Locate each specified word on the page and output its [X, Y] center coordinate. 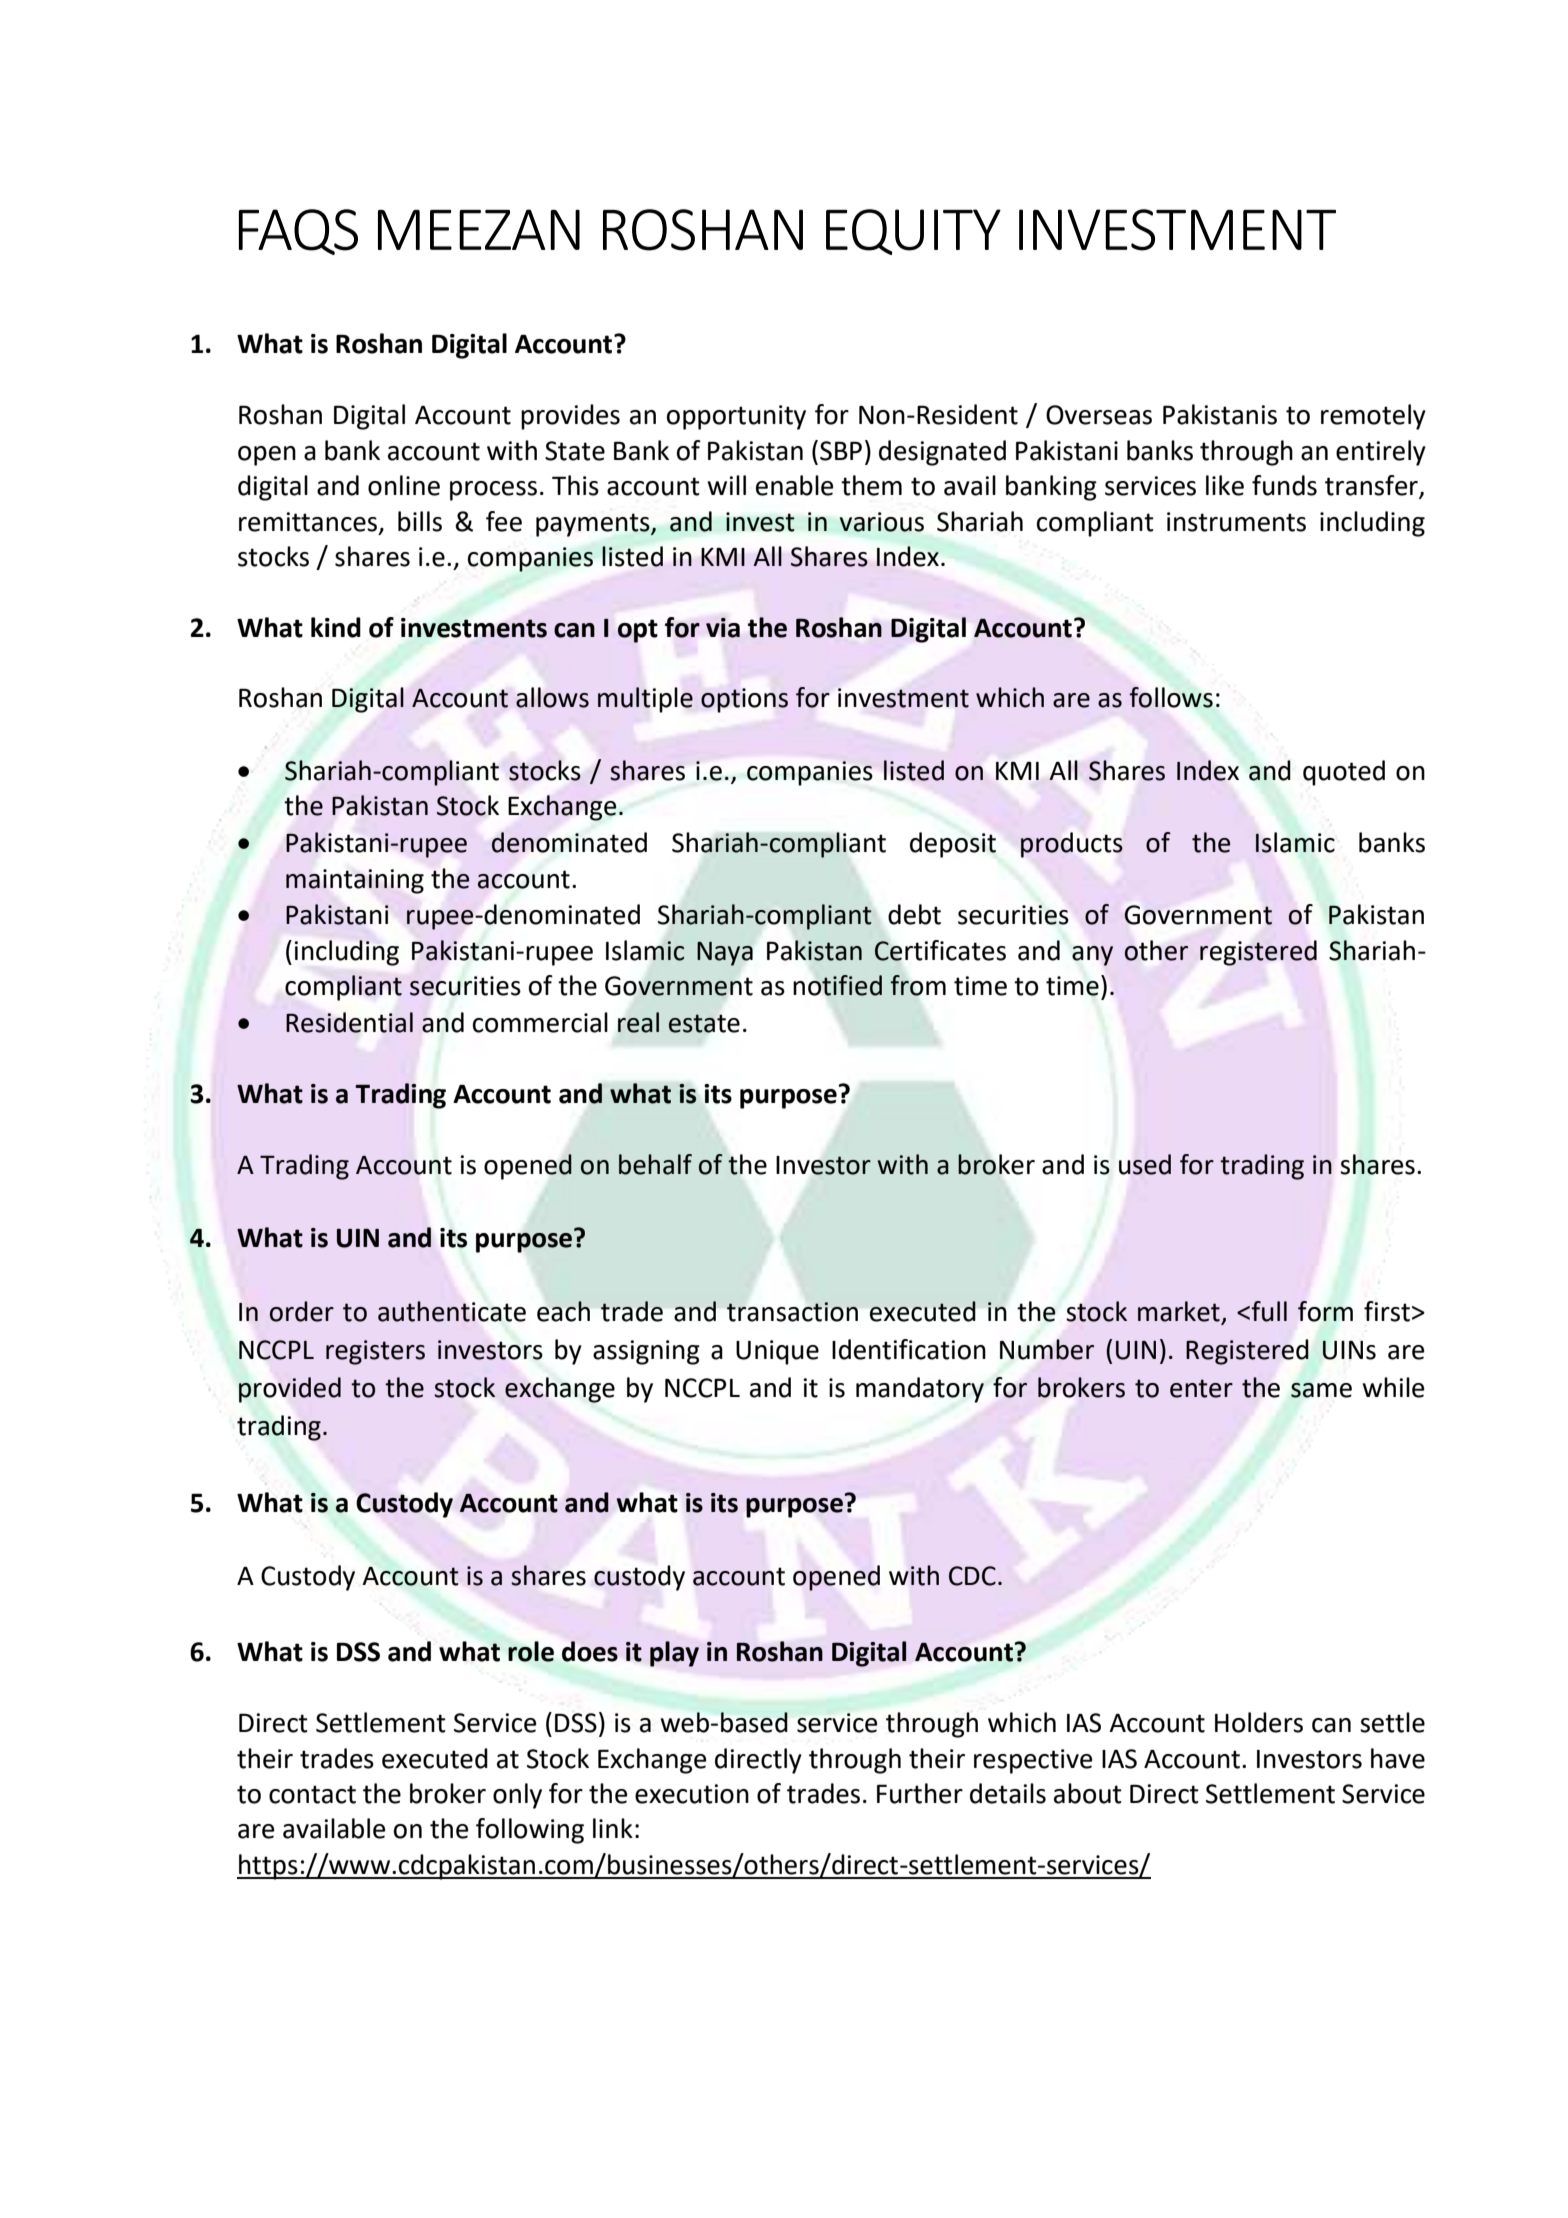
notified [838, 985]
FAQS [298, 232]
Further [920, 1793]
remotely [1373, 417]
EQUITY [913, 232]
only [517, 1796]
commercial [540, 1022]
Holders [1259, 1722]
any [1092, 956]
